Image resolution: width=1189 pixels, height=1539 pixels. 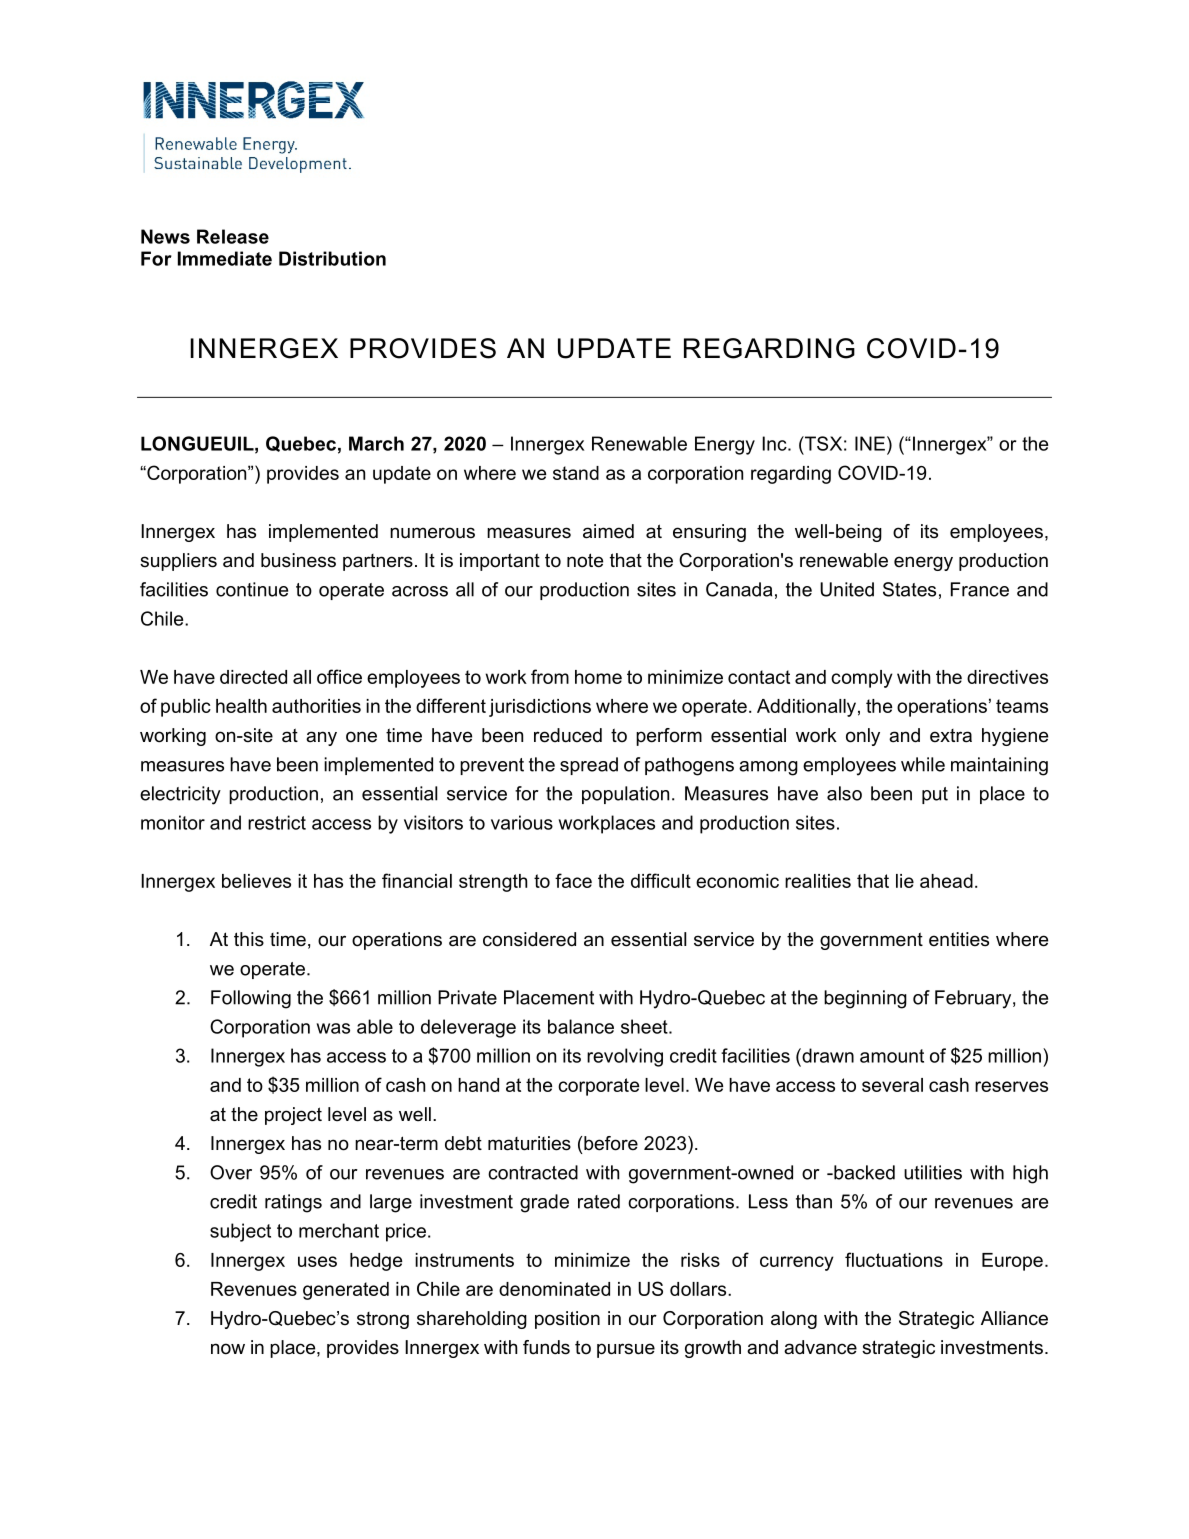 What do you see at coordinates (709, 533) in the screenshot?
I see `ensuring` at bounding box center [709, 533].
